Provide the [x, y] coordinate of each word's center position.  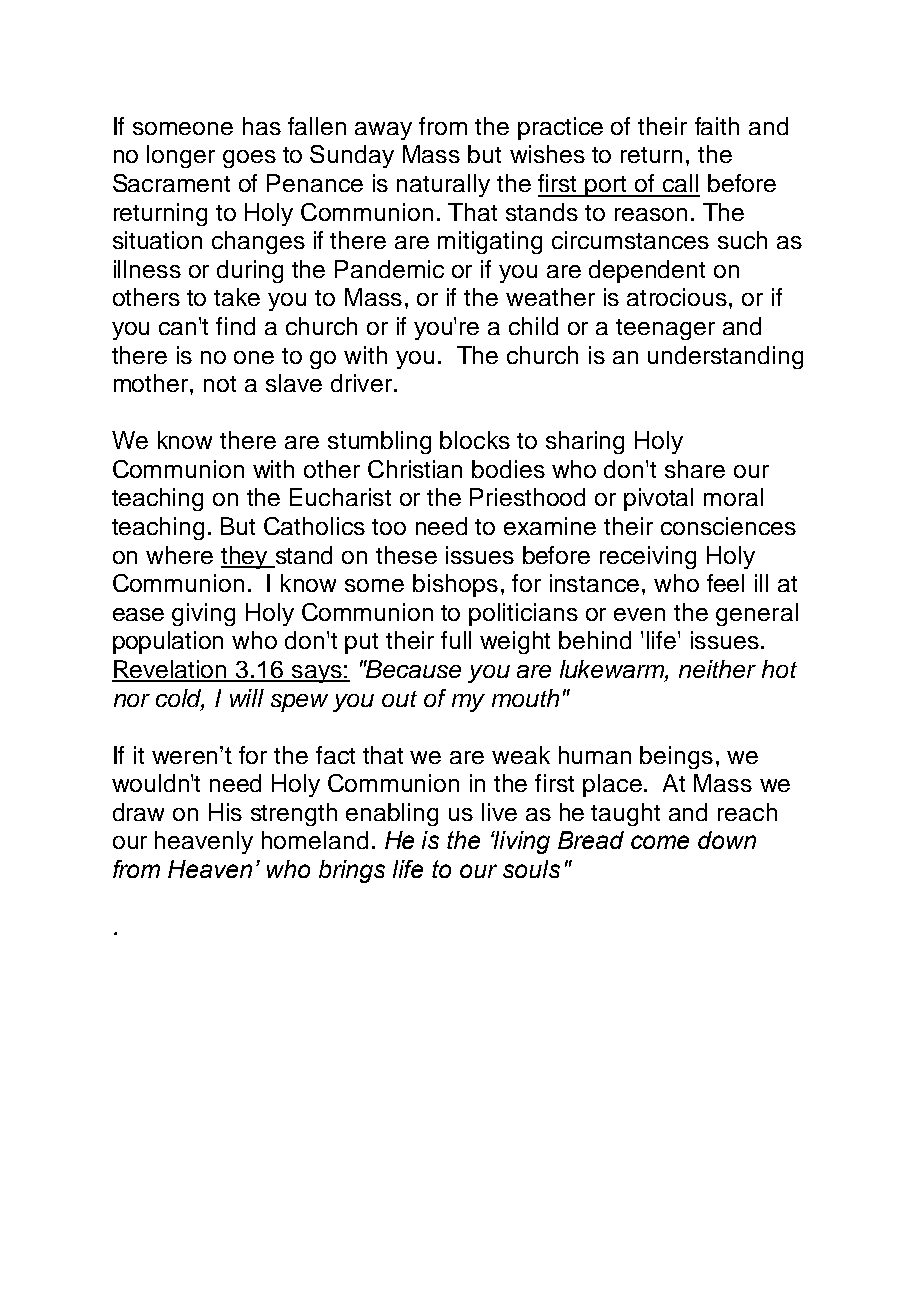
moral [733, 497]
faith [717, 126]
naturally [443, 185]
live [499, 812]
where [179, 555]
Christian [415, 469]
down [727, 840]
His [225, 812]
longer [181, 156]
